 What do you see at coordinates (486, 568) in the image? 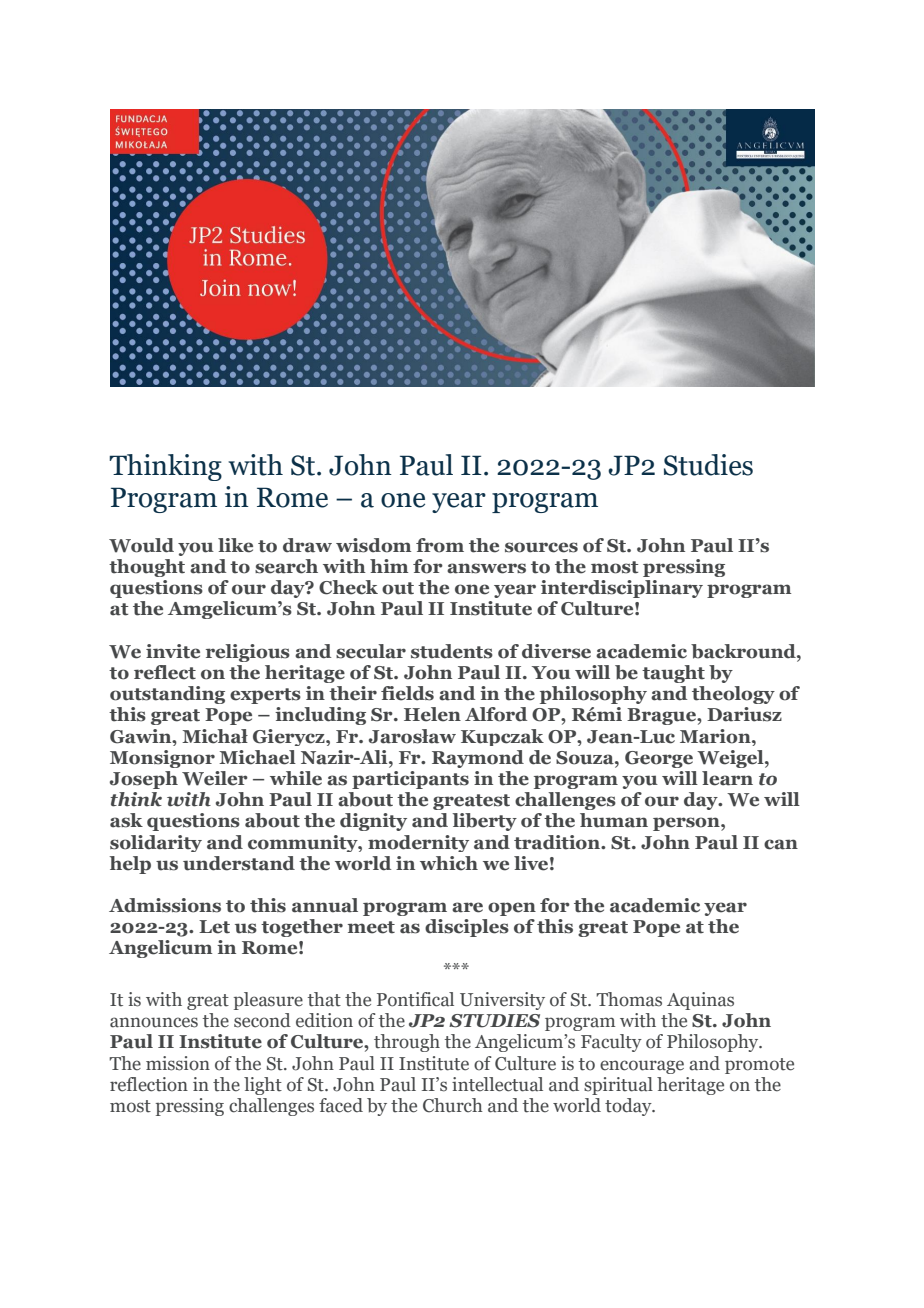
I see `answers` at bounding box center [486, 568].
